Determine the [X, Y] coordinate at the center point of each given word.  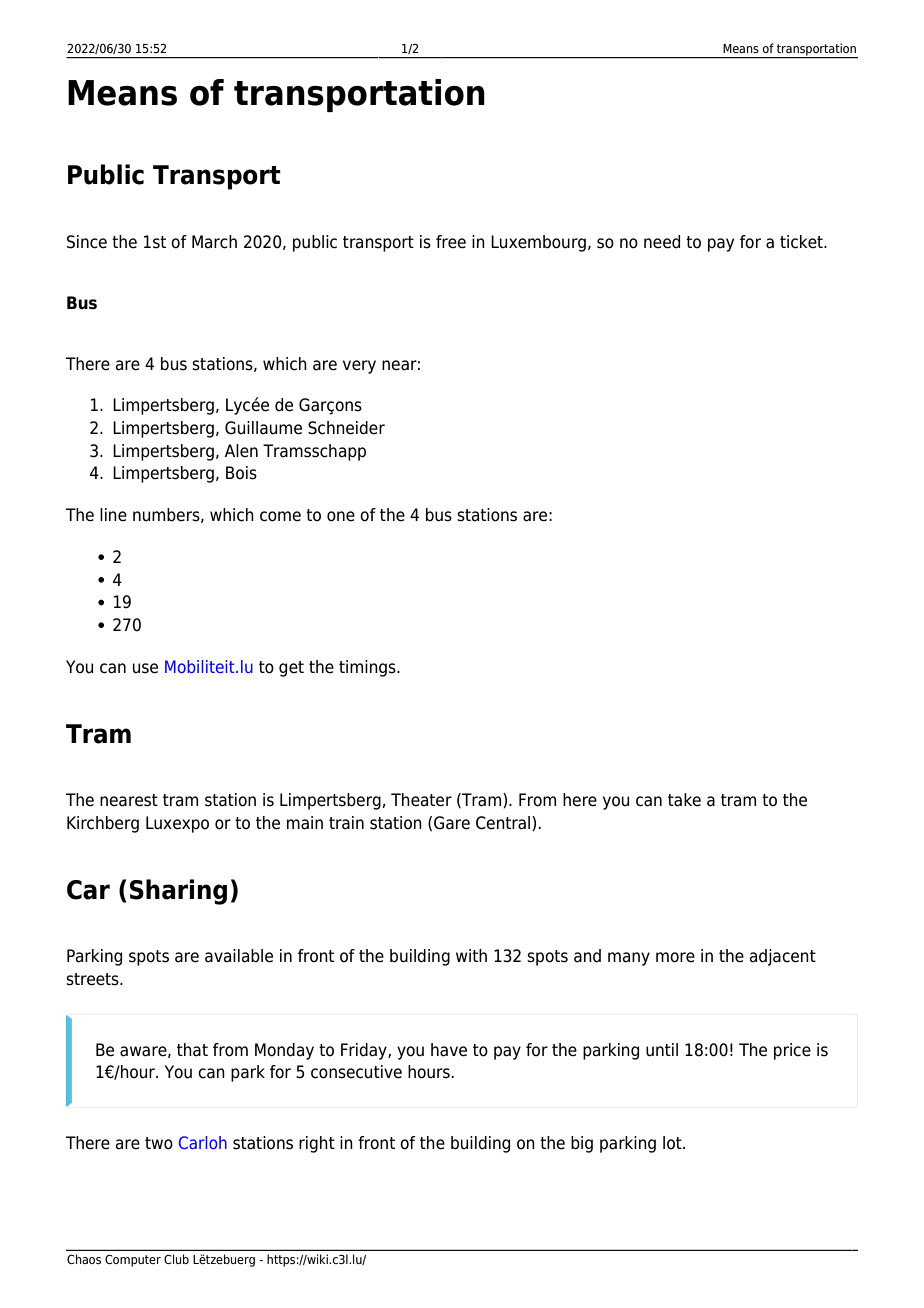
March [214, 242]
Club [176, 1259]
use [145, 668]
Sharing [178, 892]
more [675, 957]
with [471, 955]
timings [368, 668]
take [684, 800]
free [451, 242]
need [662, 242]
